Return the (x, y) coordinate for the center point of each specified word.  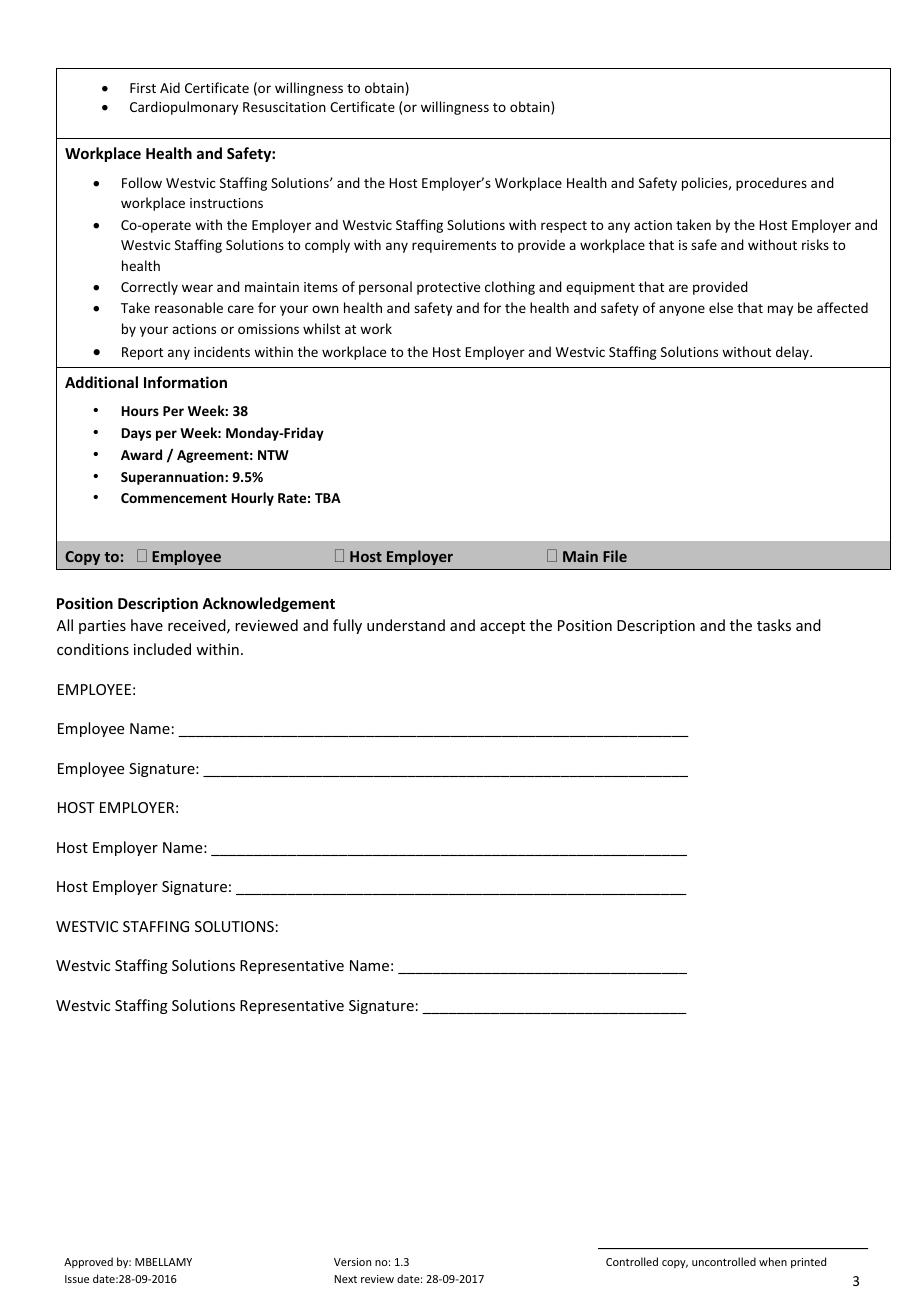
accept (502, 627)
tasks (774, 625)
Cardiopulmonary (184, 108)
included (162, 649)
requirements (454, 246)
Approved (88, 1262)
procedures (771, 184)
